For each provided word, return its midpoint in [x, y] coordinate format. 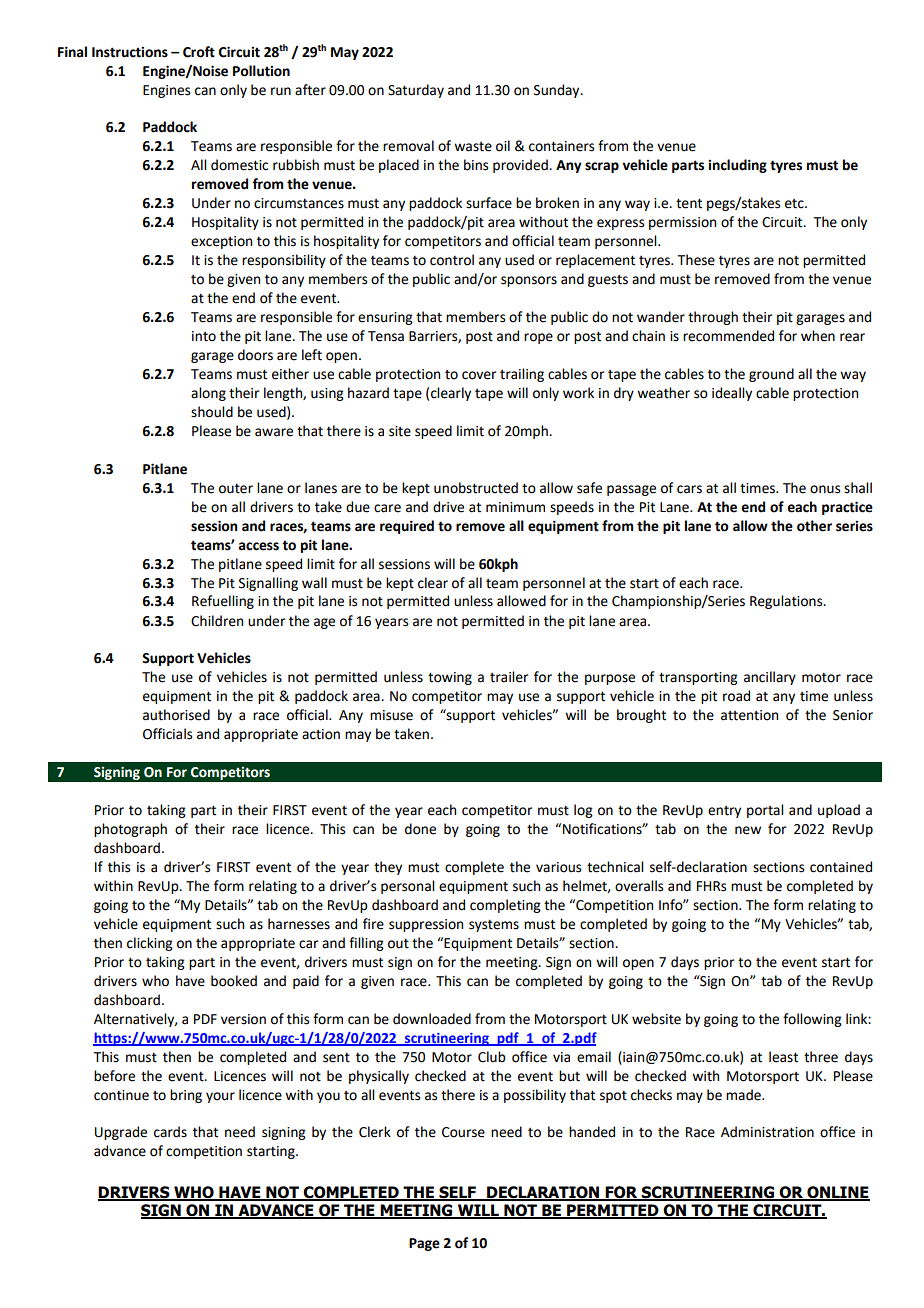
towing [450, 678]
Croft [199, 52]
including [737, 166]
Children [217, 621]
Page [424, 1244]
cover [479, 375]
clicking [150, 944]
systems [494, 926]
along [208, 394]
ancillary [770, 678]
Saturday [416, 91]
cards [170, 1132]
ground [771, 375]
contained [841, 867]
